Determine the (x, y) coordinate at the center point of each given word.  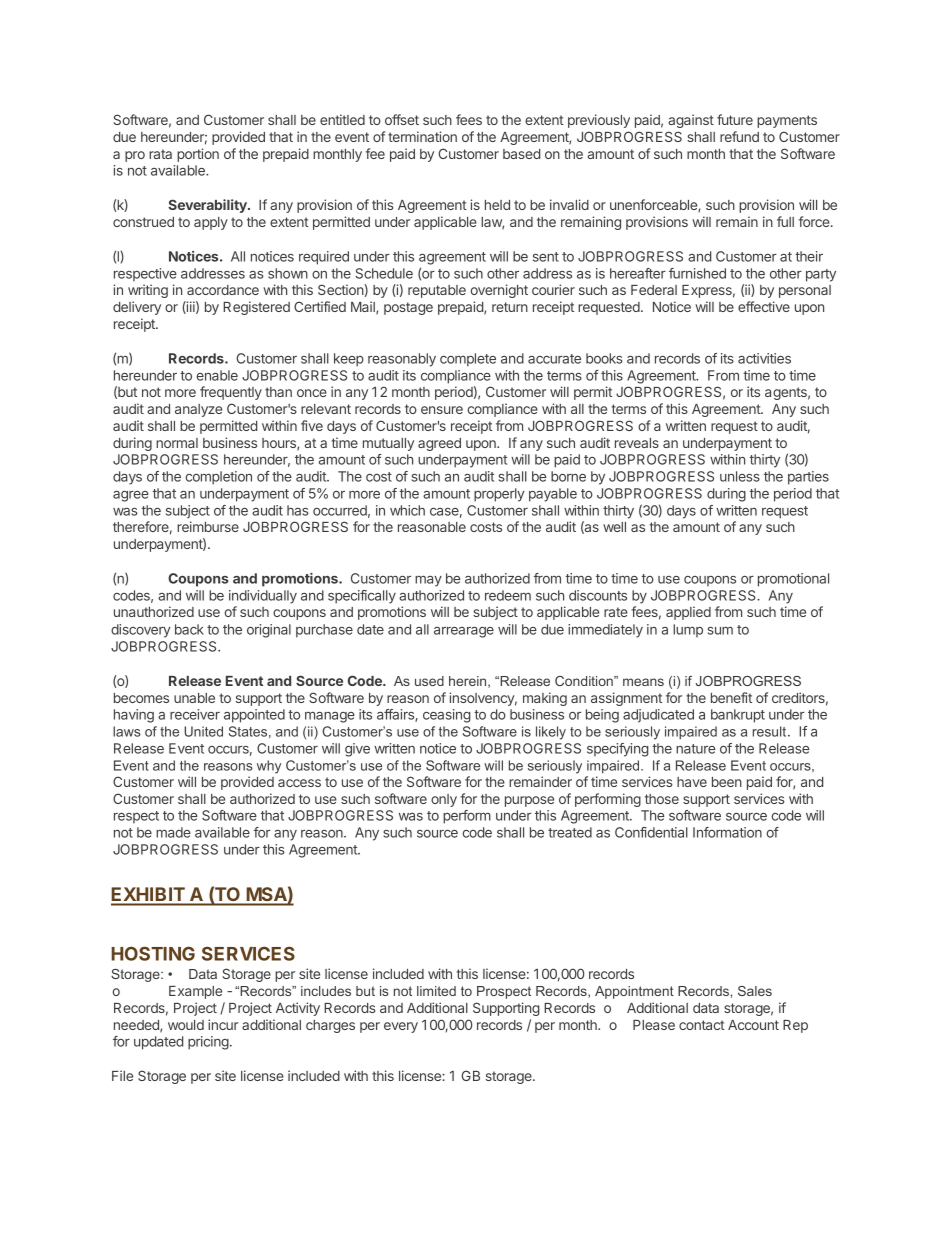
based (521, 154)
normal (177, 443)
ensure (442, 410)
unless (740, 476)
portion (198, 155)
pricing (208, 1043)
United (203, 731)
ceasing (447, 716)
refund (739, 136)
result (771, 731)
